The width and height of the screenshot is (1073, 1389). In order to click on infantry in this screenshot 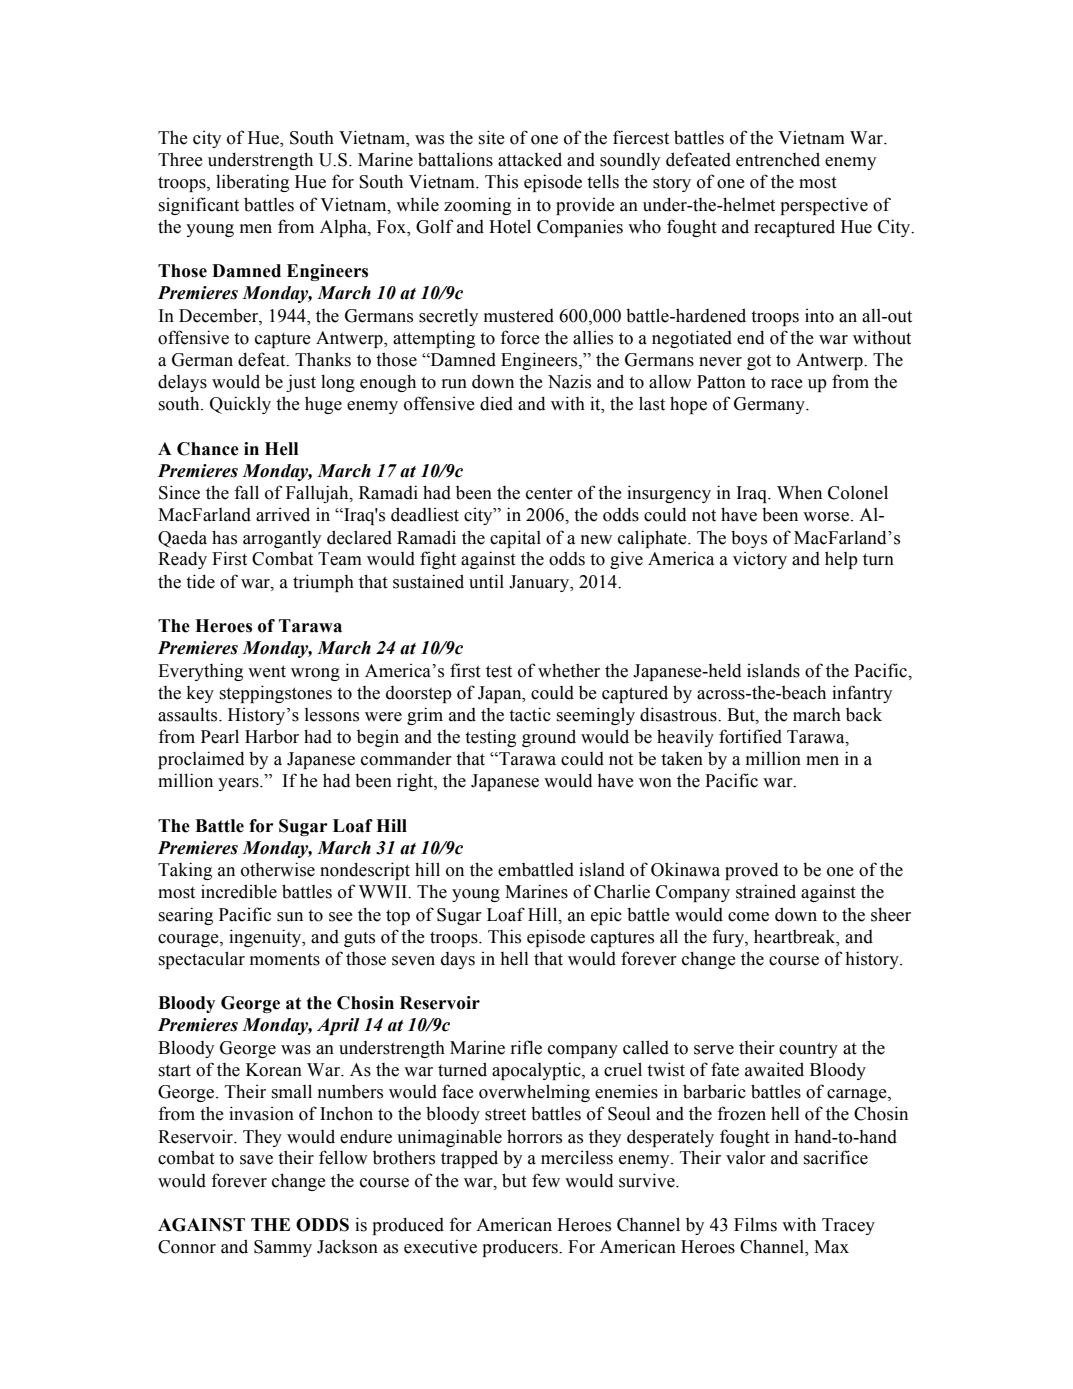, I will do `click(862, 694)`.
